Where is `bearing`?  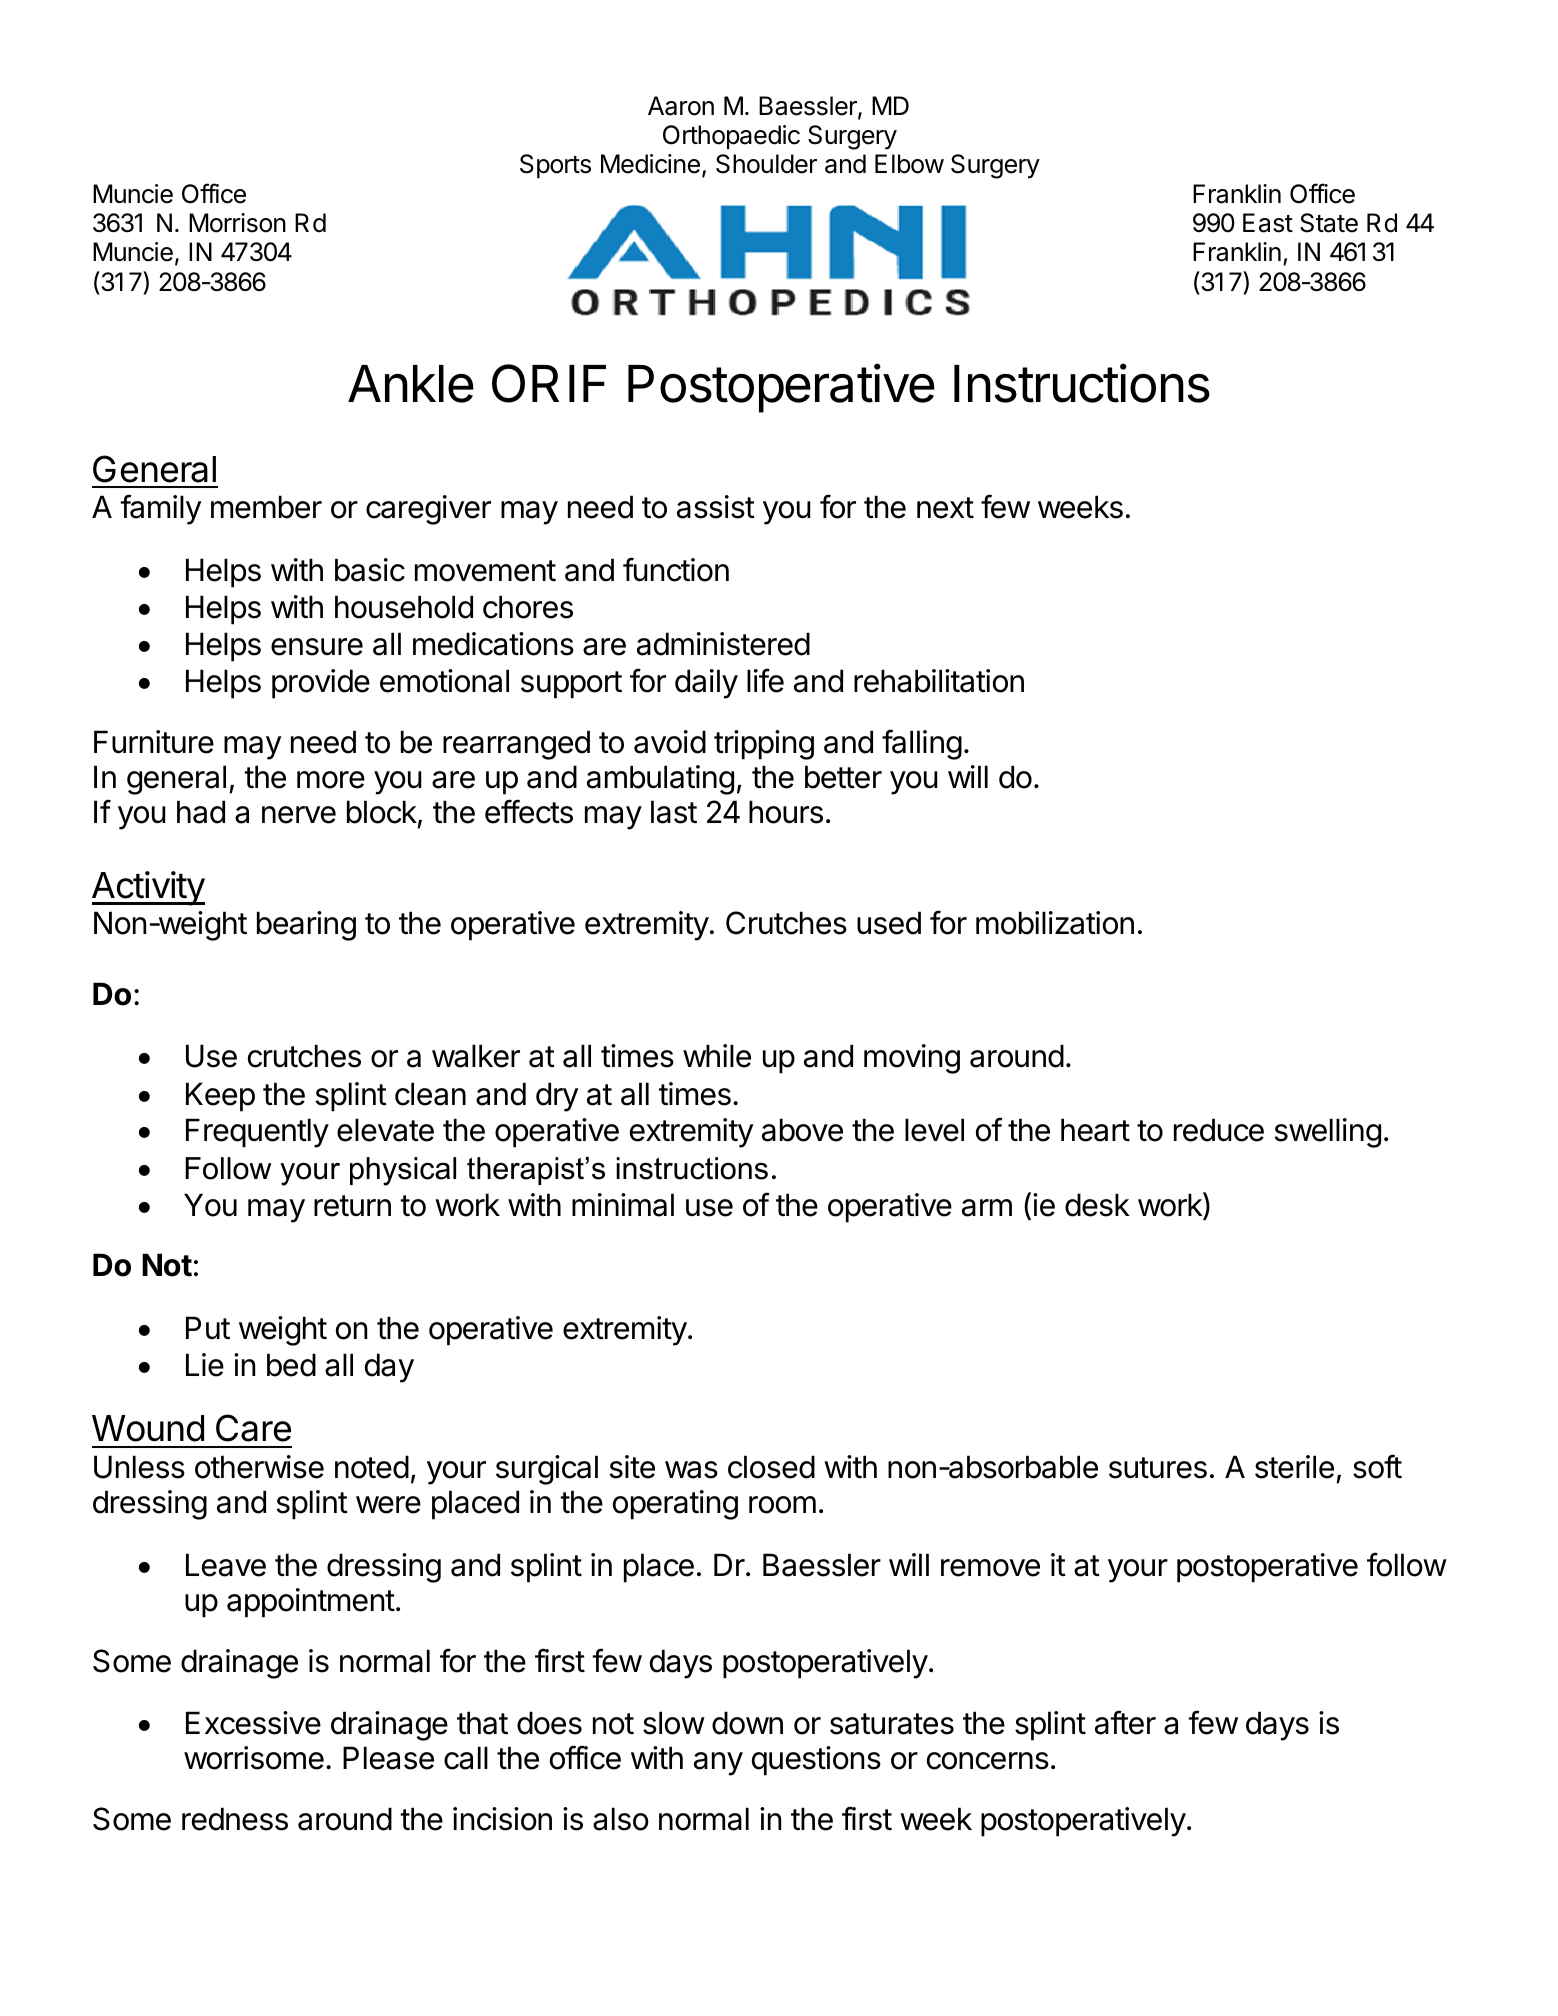 bearing is located at coordinates (306, 926).
